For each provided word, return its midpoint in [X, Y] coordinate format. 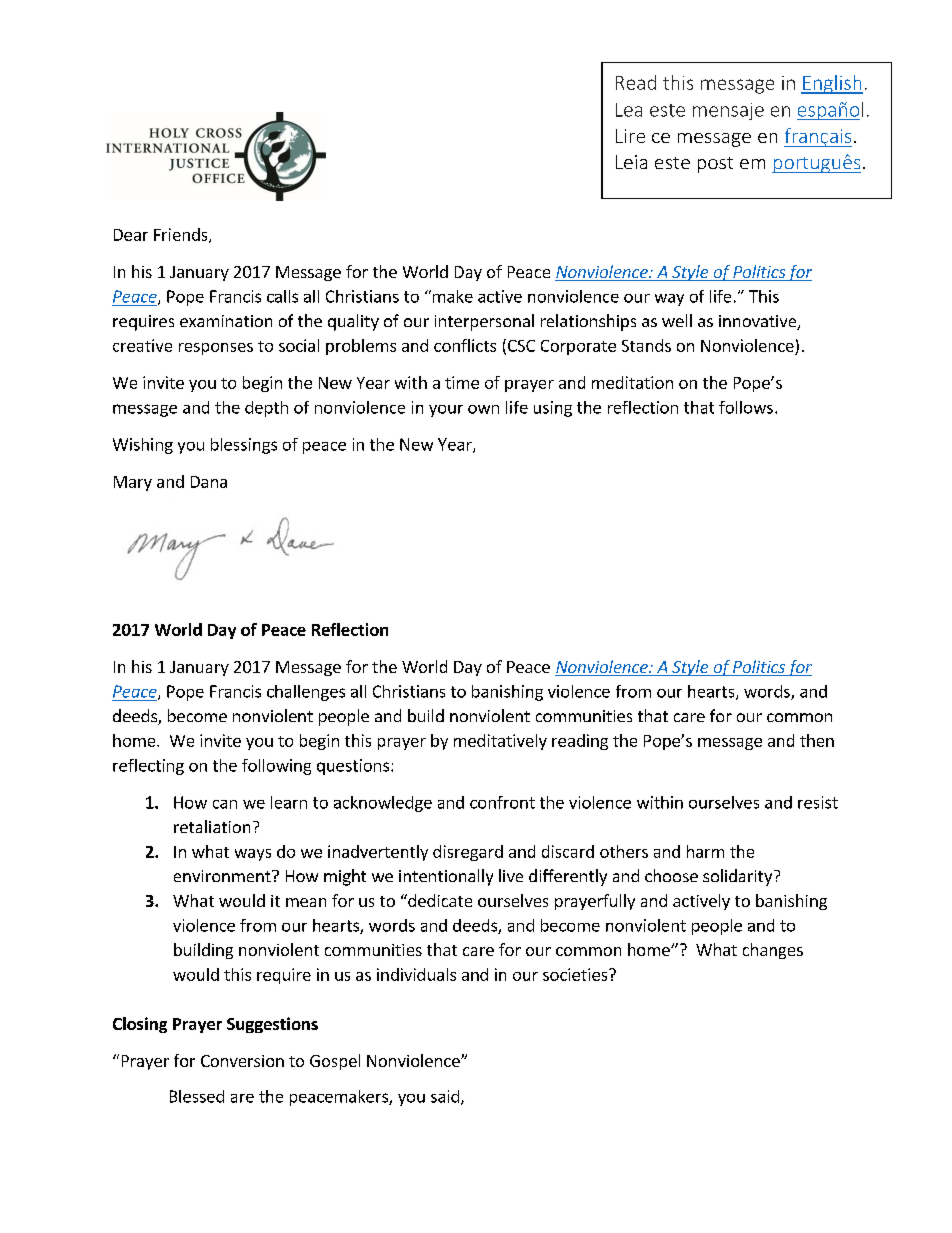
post [715, 165]
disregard [468, 853]
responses [216, 349]
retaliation [212, 826]
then [817, 740]
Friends [182, 235]
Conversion [242, 1061]
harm [705, 851]
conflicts [465, 345]
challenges [306, 693]
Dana [209, 482]
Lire [630, 136]
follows [746, 407]
